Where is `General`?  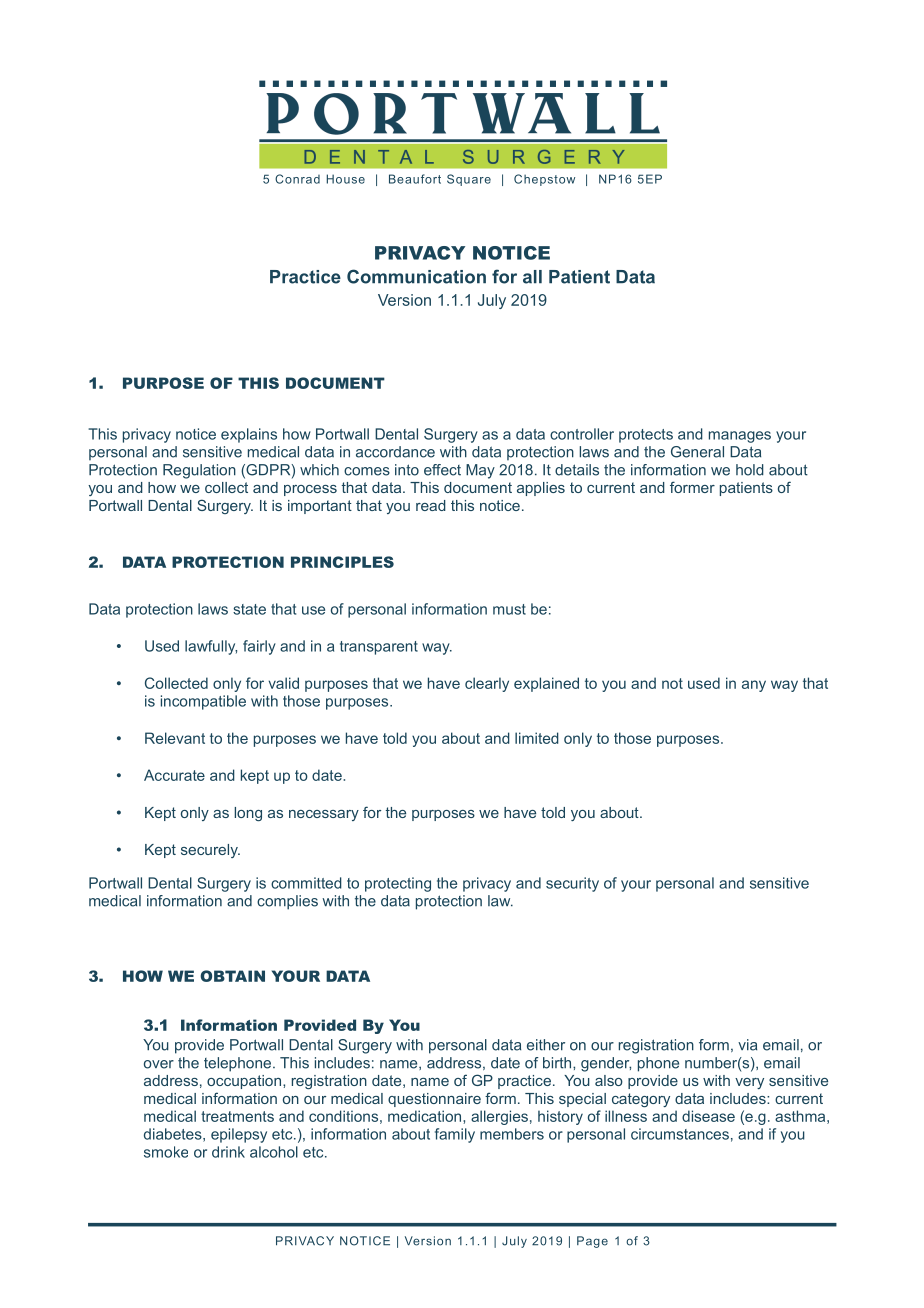
General is located at coordinates (697, 452).
